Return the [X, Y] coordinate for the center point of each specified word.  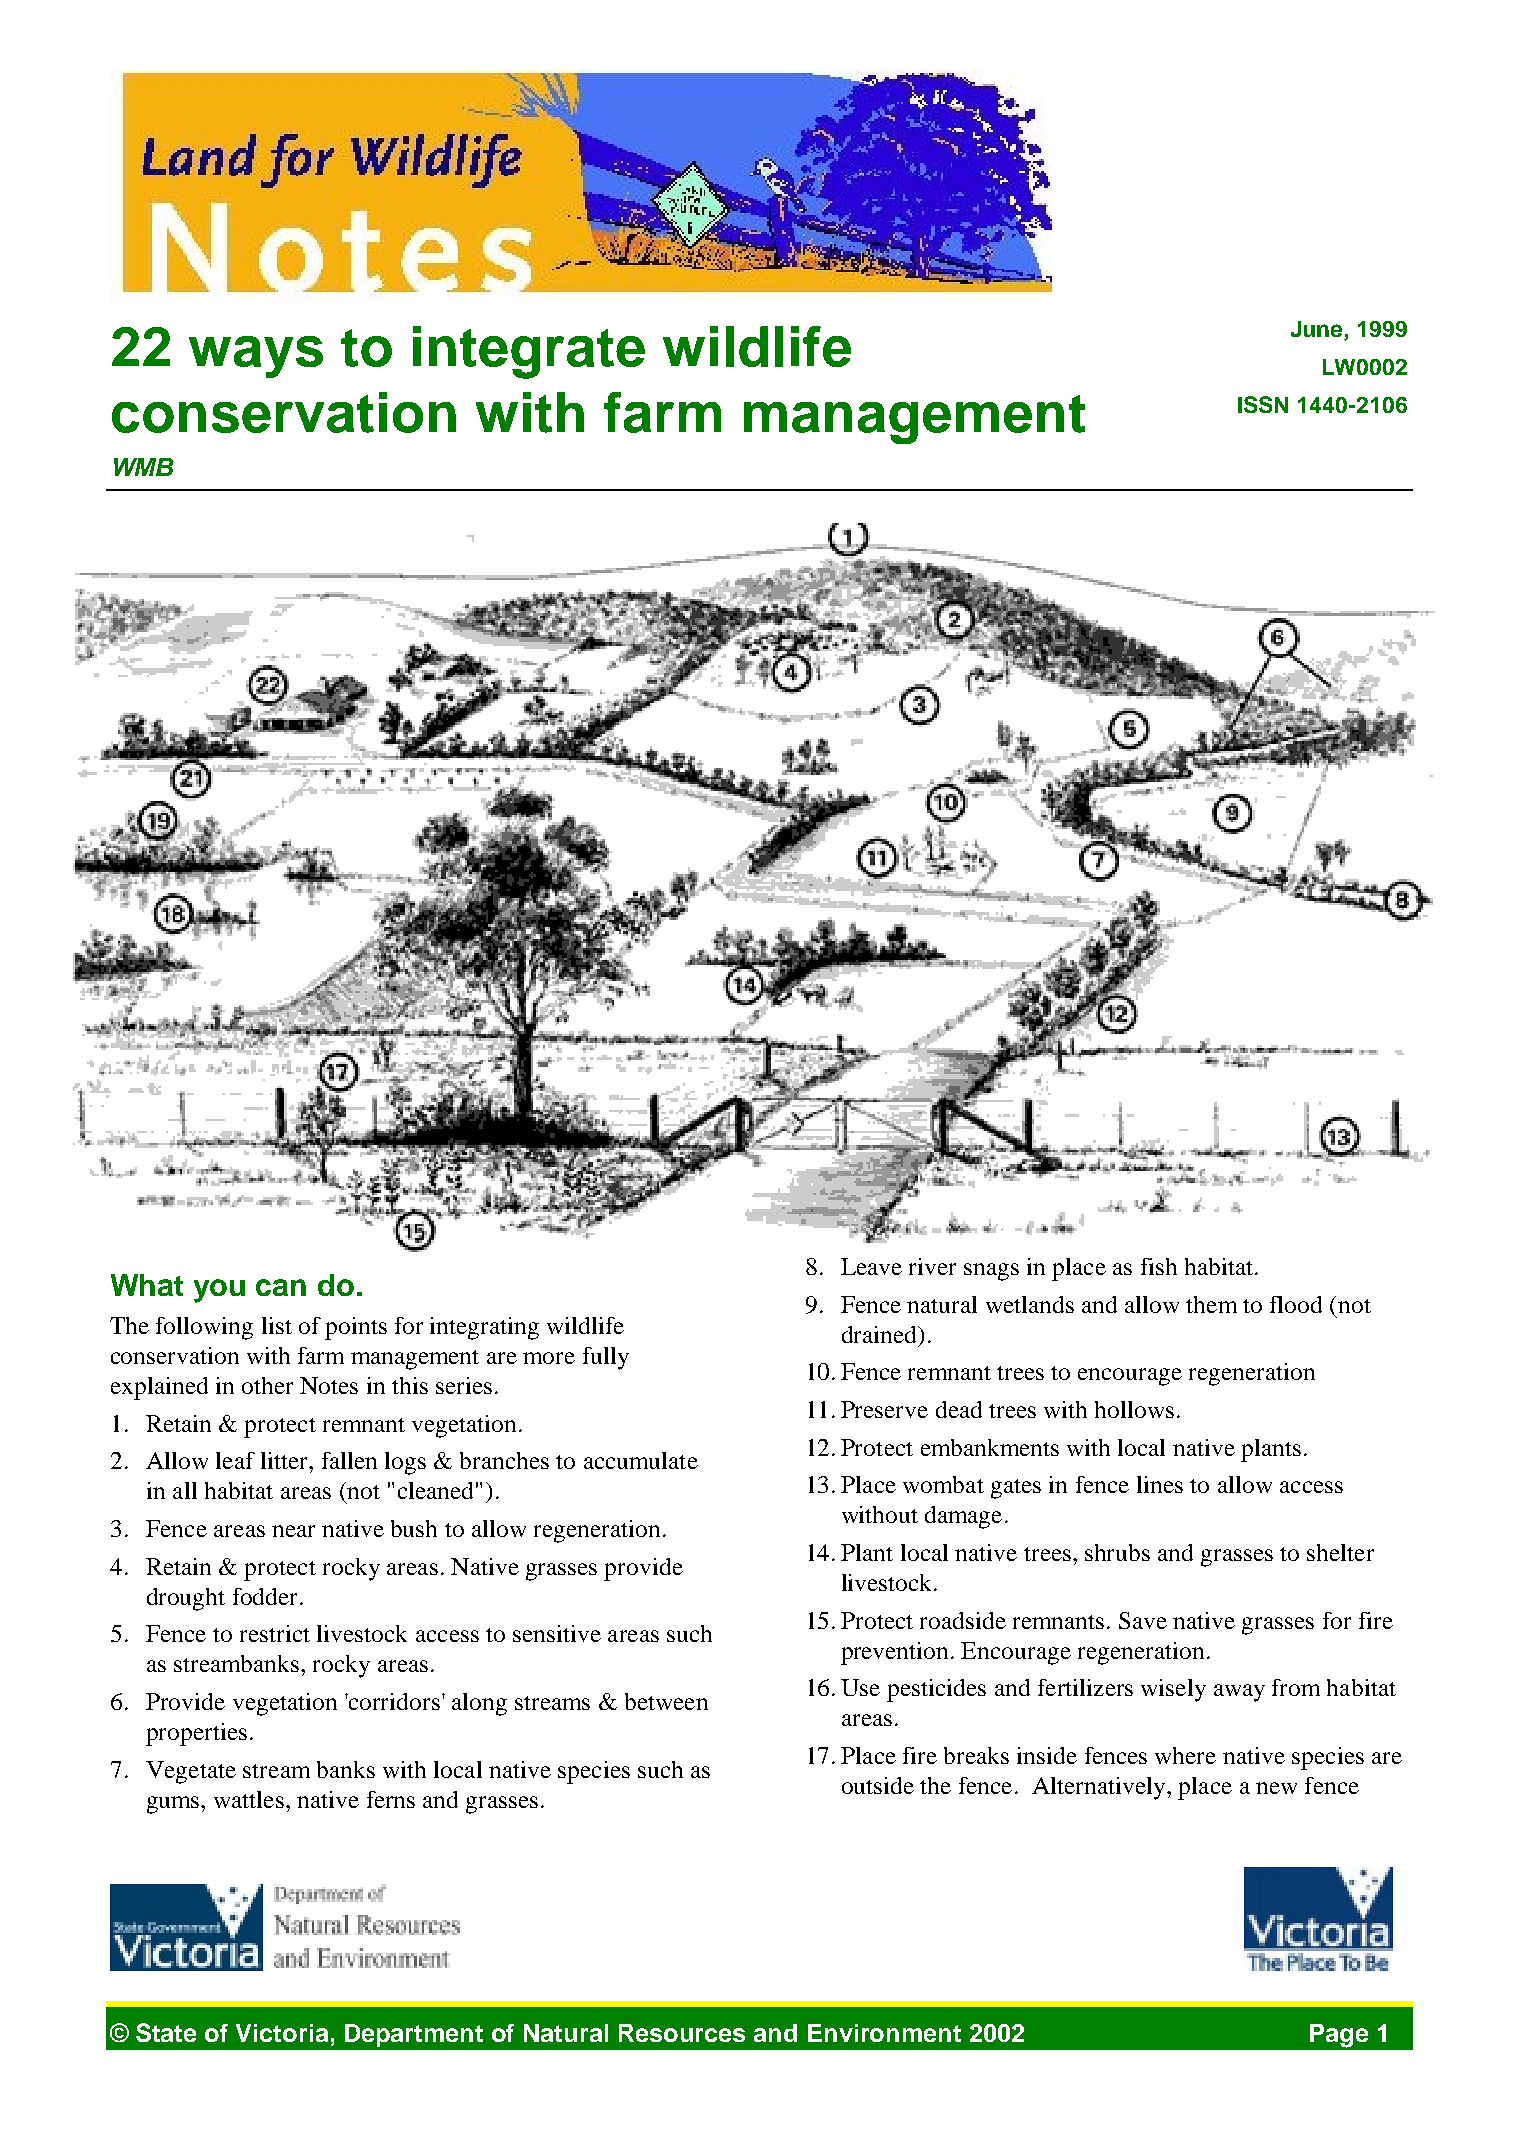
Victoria [282, 2033]
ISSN [1263, 404]
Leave [871, 1266]
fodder [267, 1596]
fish [1159, 1266]
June [1318, 330]
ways [256, 357]
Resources [682, 2033]
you [219, 1291]
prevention [896, 1653]
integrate [529, 352]
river [932, 1266]
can [281, 1287]
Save [1143, 1620]
